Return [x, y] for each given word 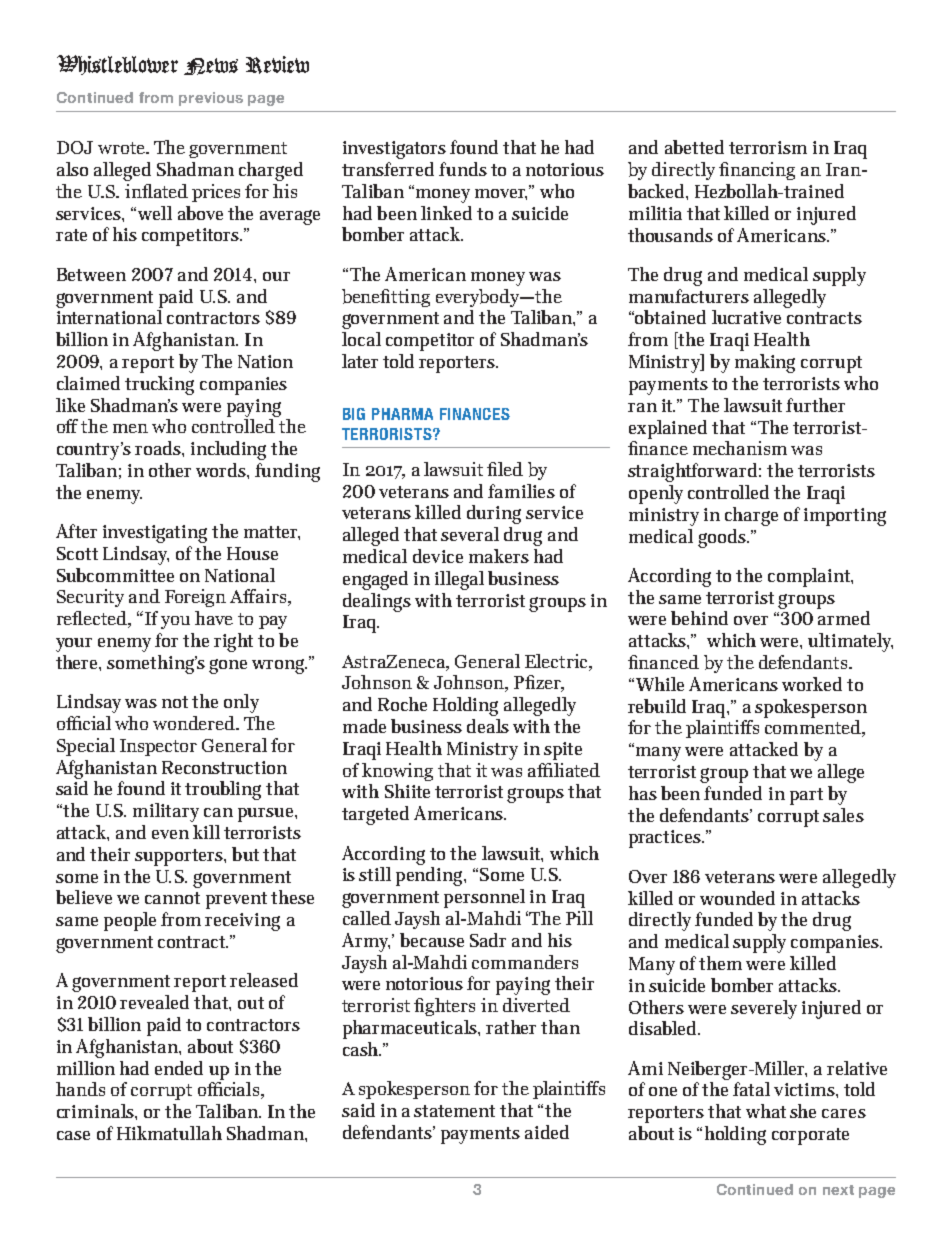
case [73, 1135]
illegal [459, 580]
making [765, 363]
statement [454, 1111]
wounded [737, 898]
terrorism [768, 147]
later [360, 361]
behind [699, 618]
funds [463, 169]
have [214, 618]
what [766, 1111]
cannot [172, 898]
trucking [159, 385]
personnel [484, 898]
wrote [122, 148]
